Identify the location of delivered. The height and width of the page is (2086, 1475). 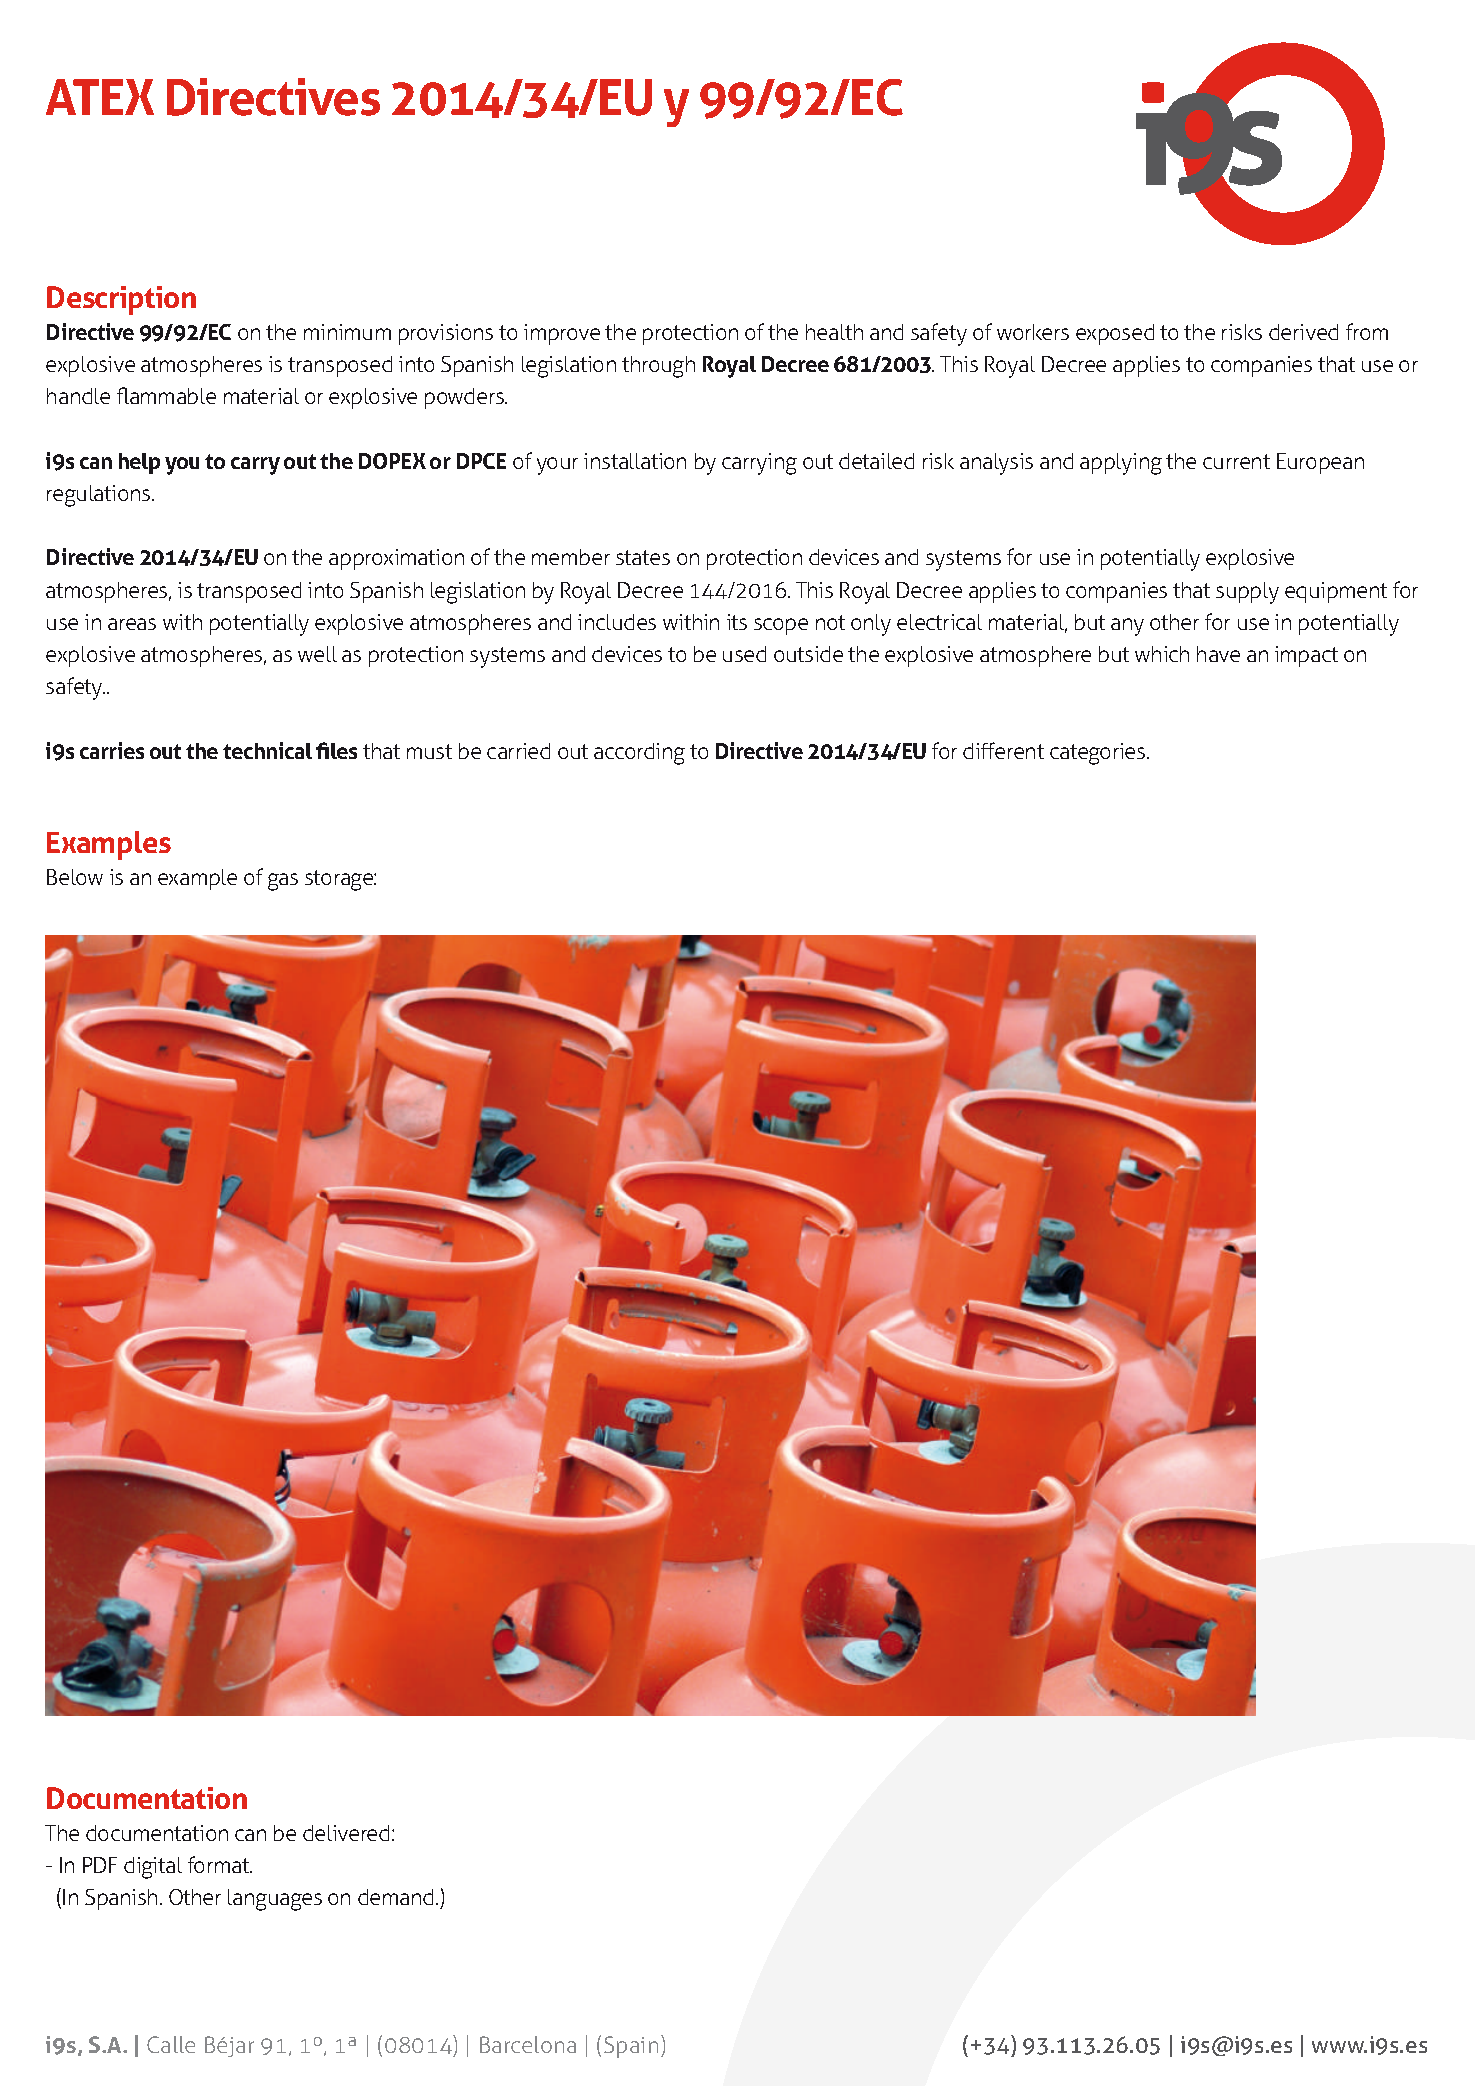
(346, 1833).
